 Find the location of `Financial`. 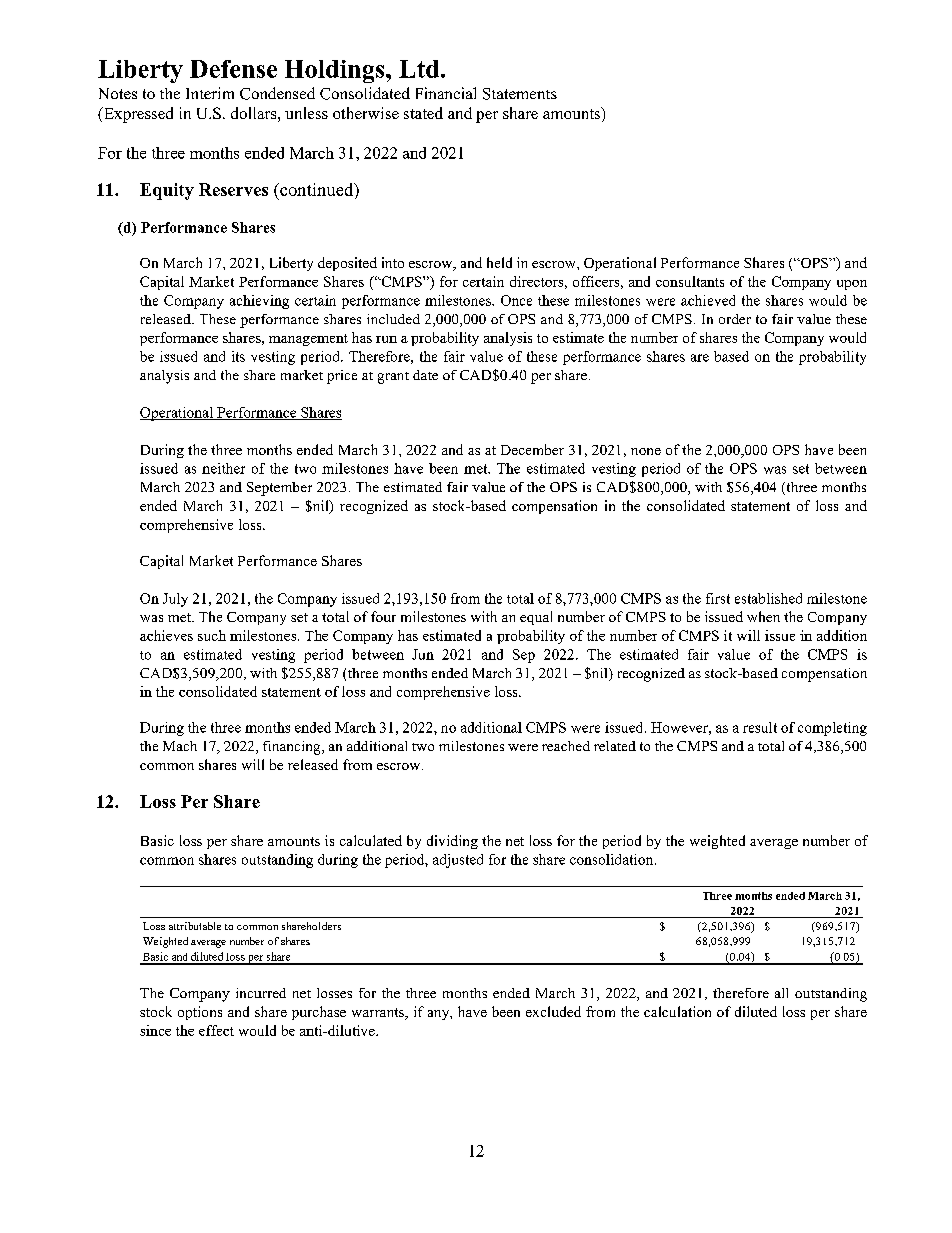

Financial is located at coordinates (446, 93).
